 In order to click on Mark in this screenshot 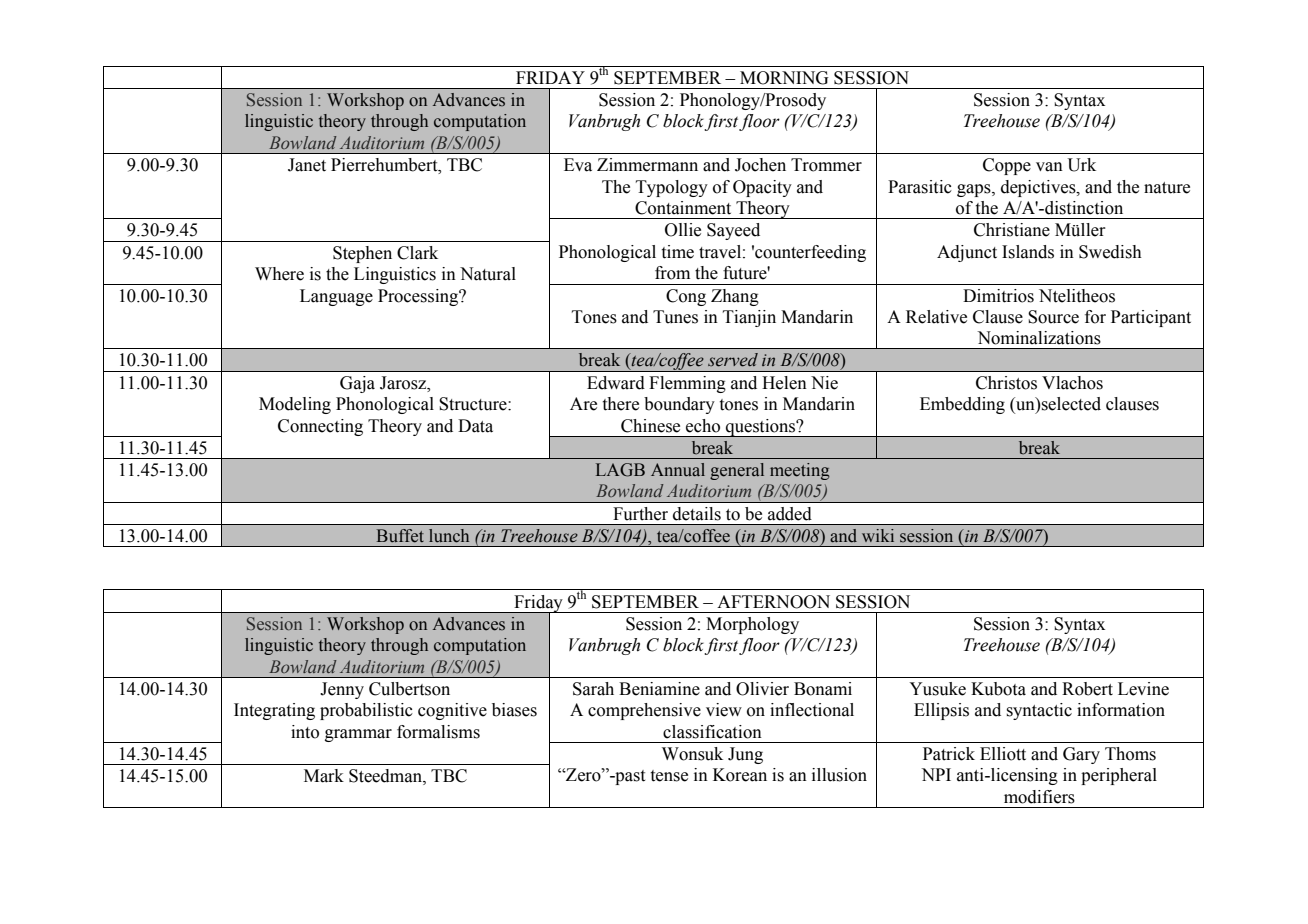, I will do `click(324, 776)`.
